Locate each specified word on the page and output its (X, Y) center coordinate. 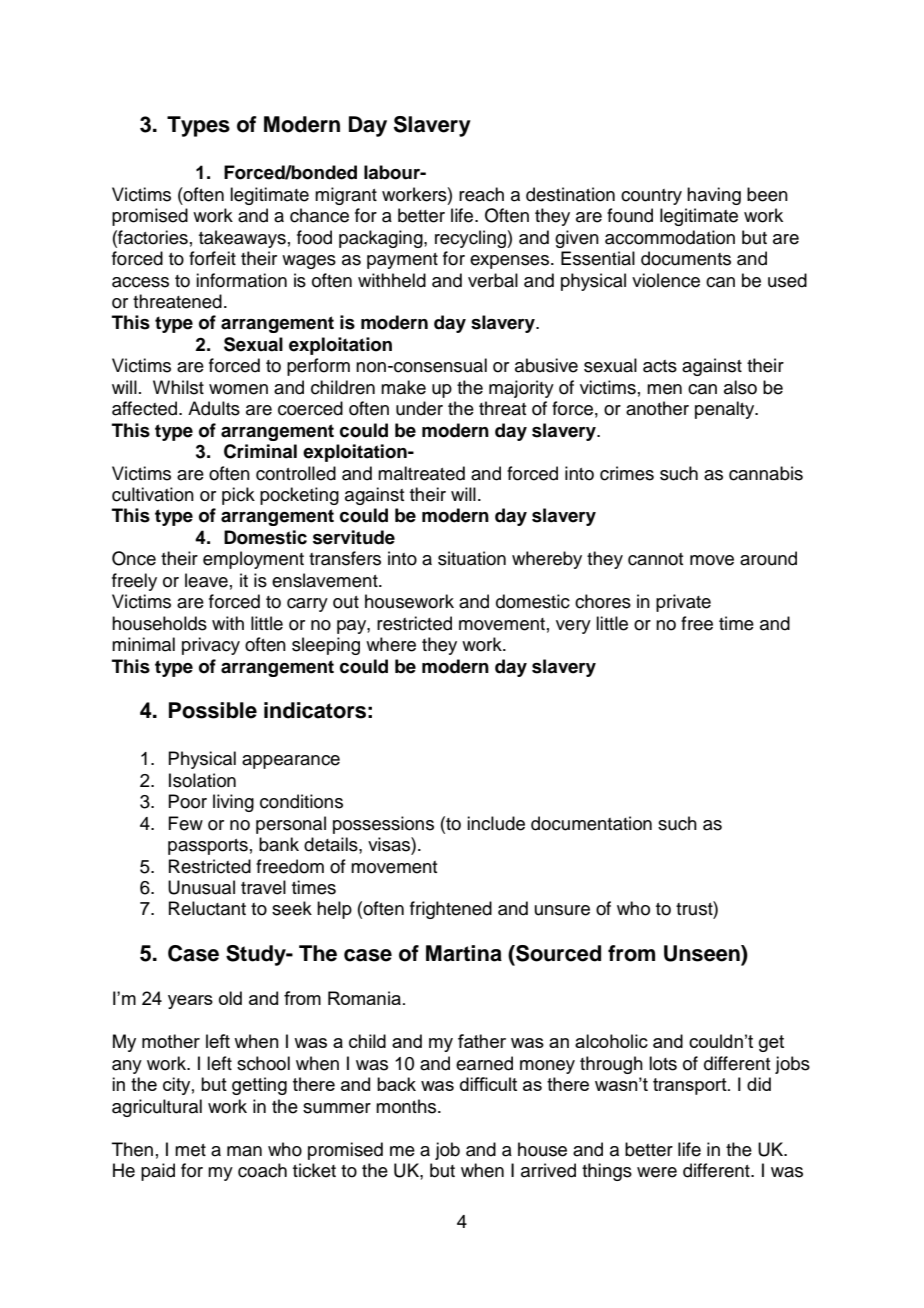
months (407, 1106)
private (683, 603)
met (190, 1150)
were (657, 1172)
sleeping (326, 646)
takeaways (242, 239)
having (714, 196)
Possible (213, 710)
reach (481, 194)
